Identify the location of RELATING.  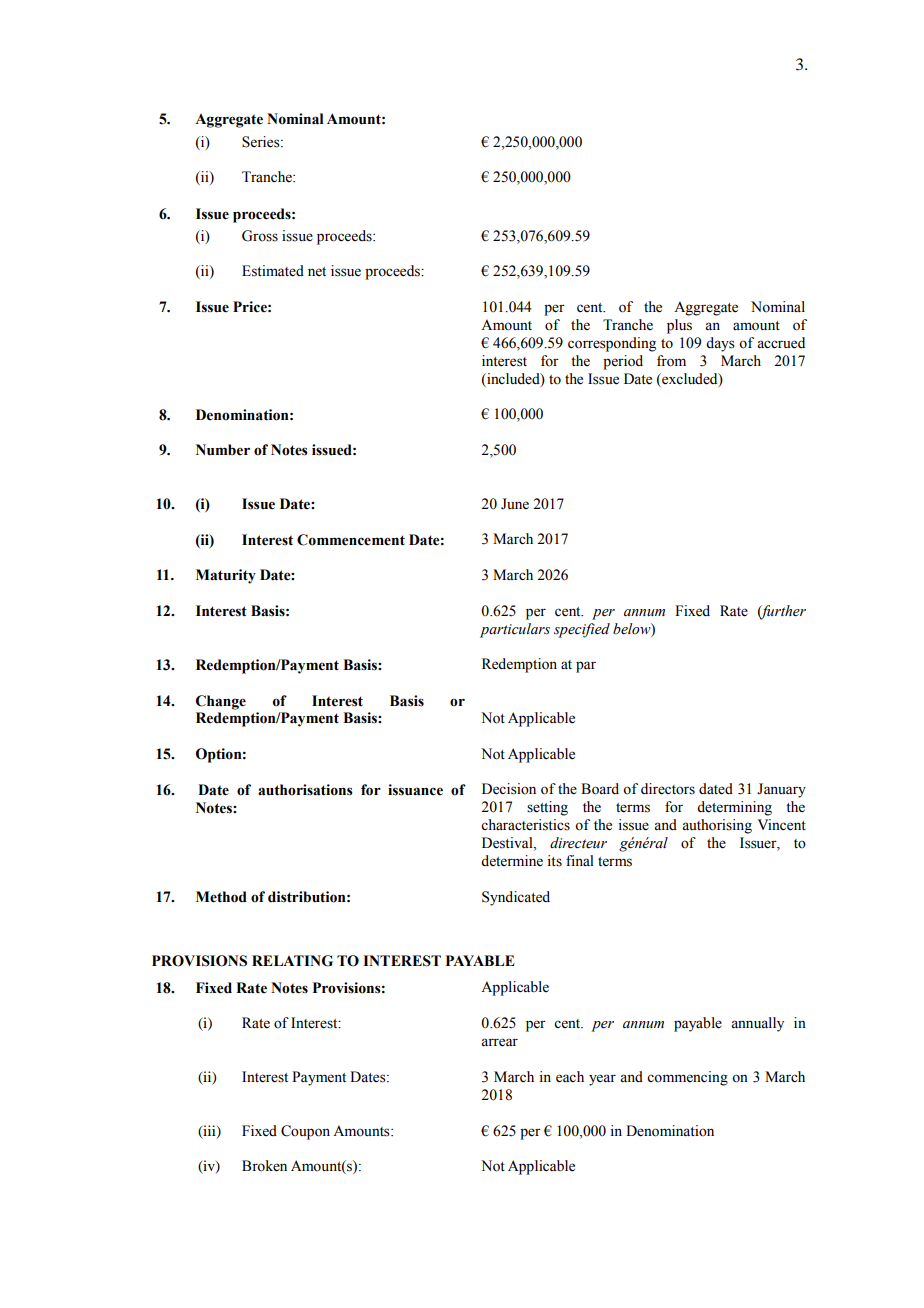
(292, 961).
